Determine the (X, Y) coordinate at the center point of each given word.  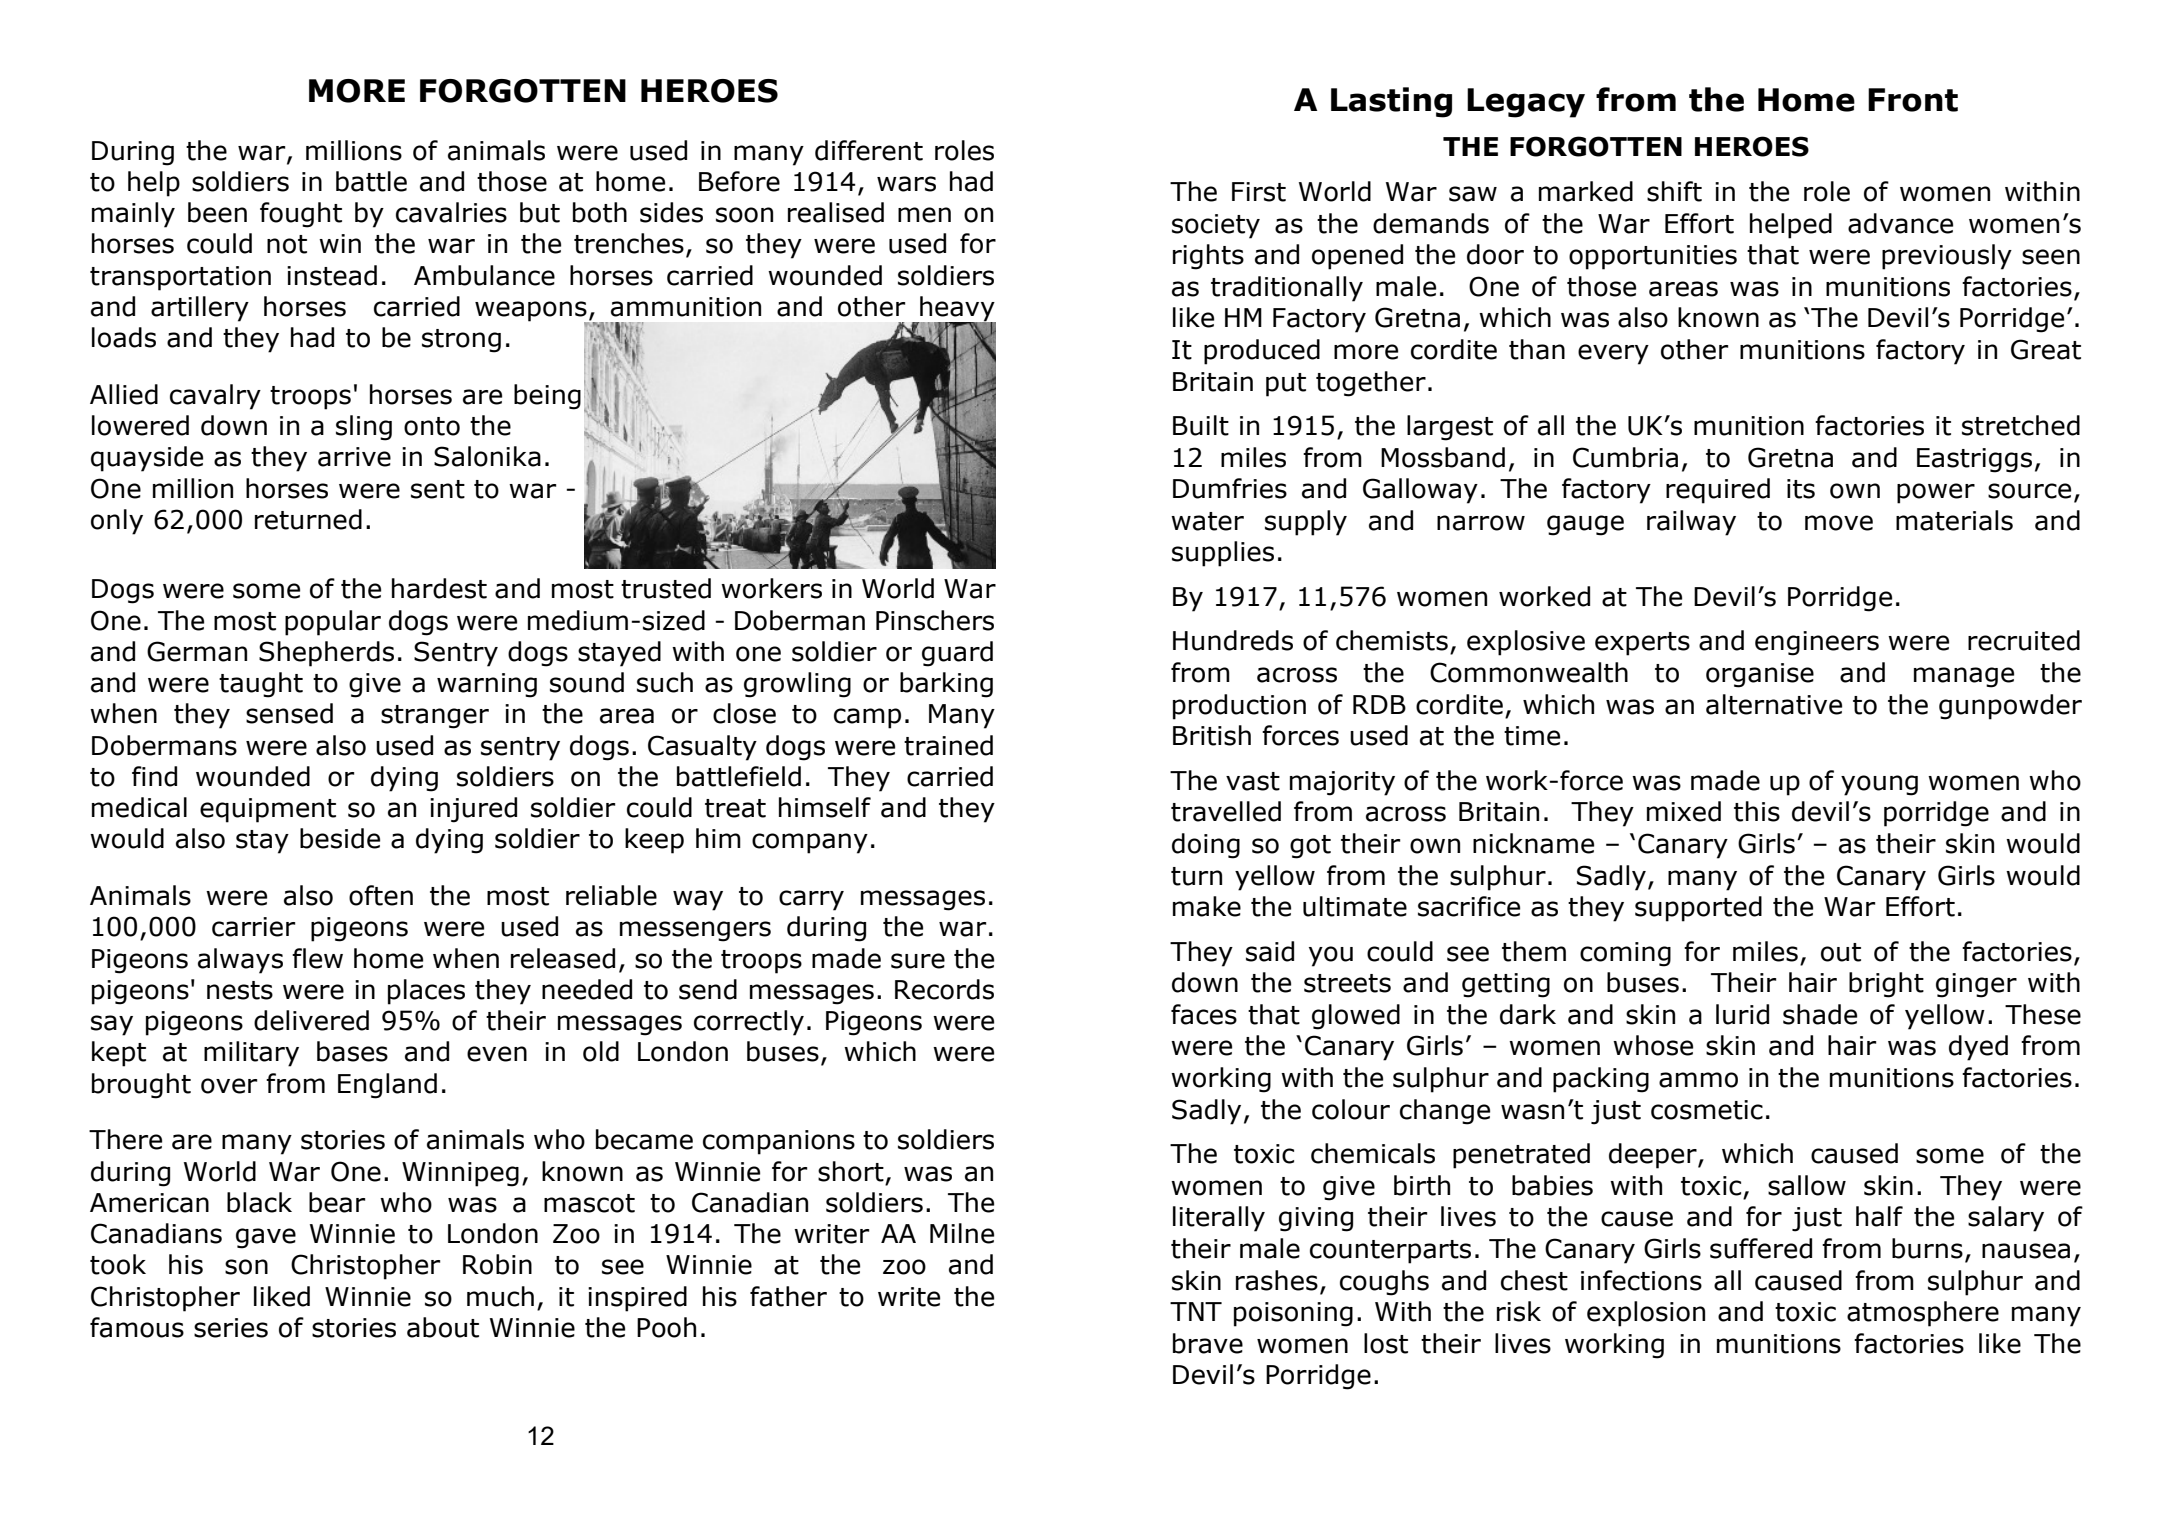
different (869, 150)
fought (301, 215)
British (1212, 735)
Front (1913, 100)
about (443, 1327)
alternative (1774, 704)
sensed (289, 713)
